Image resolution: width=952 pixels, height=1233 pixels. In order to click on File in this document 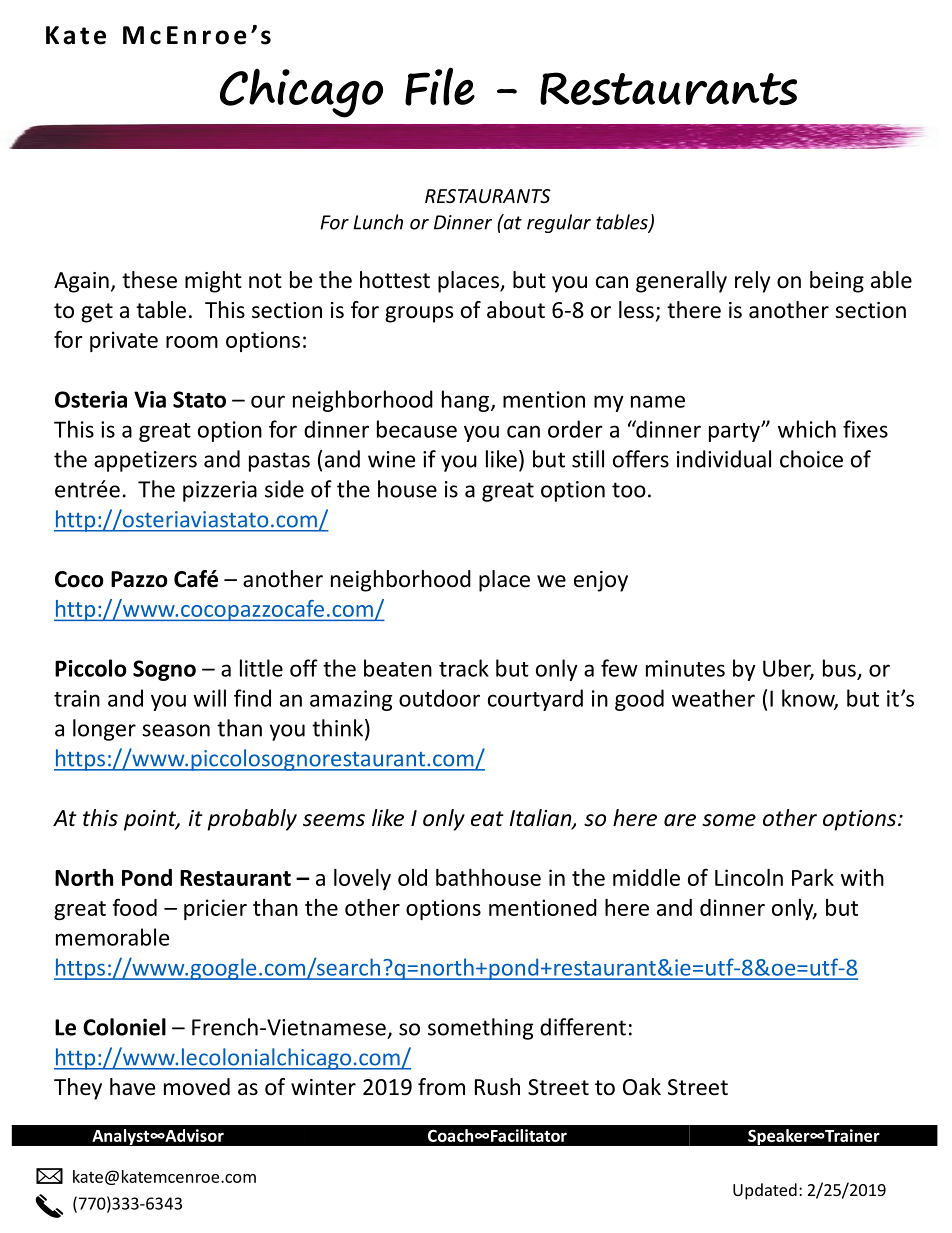, I will do `click(440, 86)`.
